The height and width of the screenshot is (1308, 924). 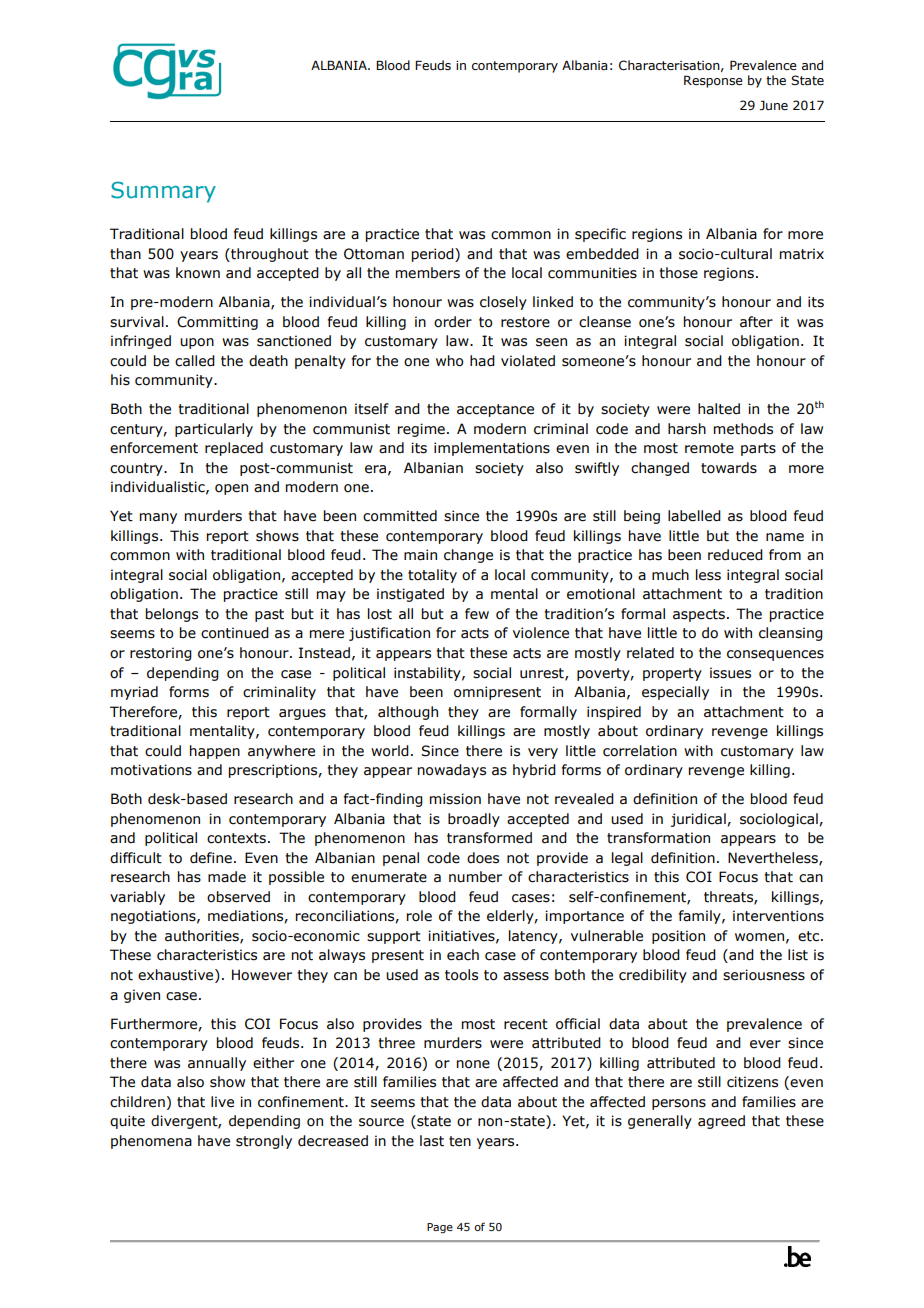 What do you see at coordinates (235, 633) in the screenshot?
I see `continued` at bounding box center [235, 633].
